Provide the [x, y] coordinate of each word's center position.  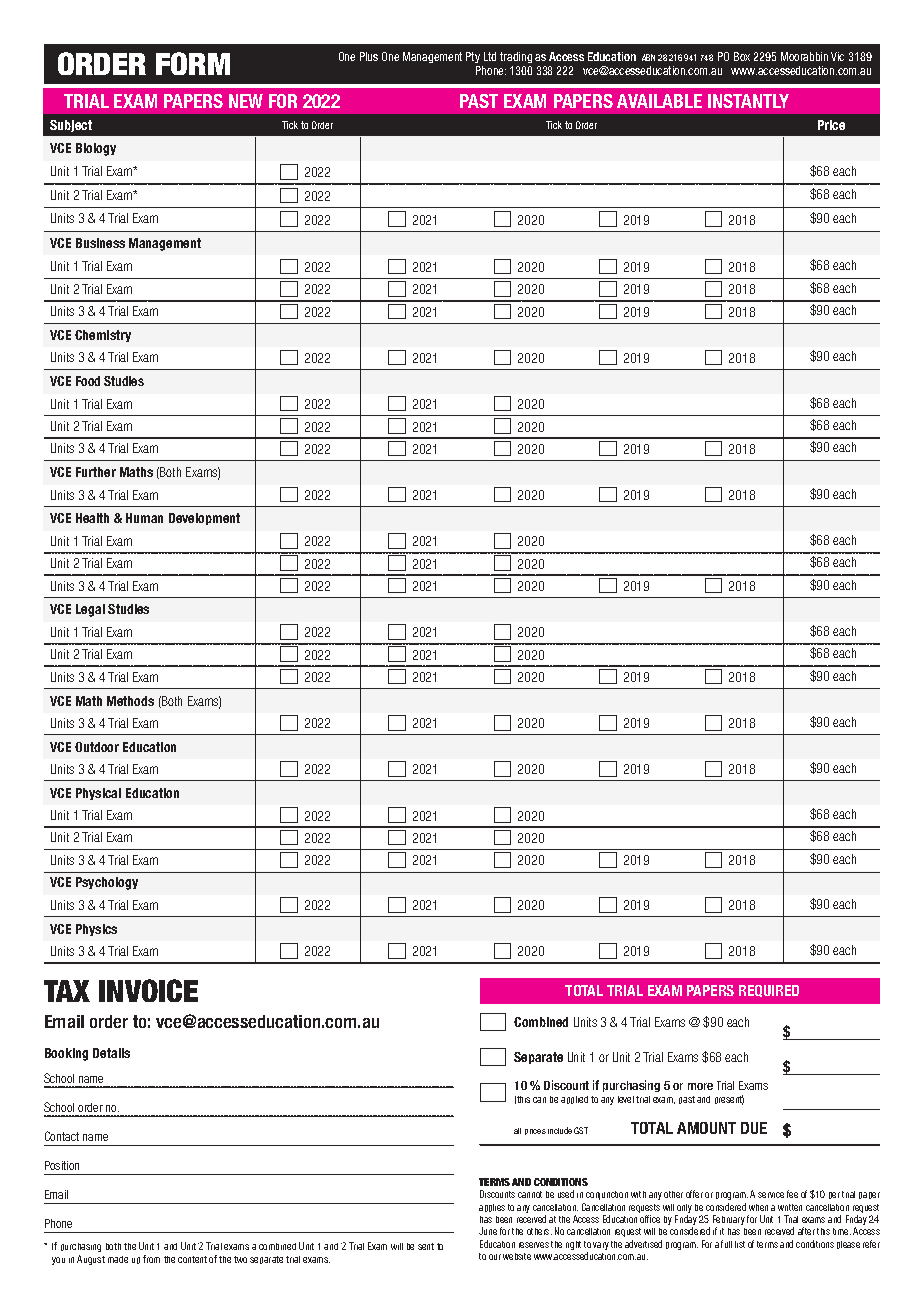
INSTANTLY [748, 101]
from [151, 1259]
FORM [193, 63]
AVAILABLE [659, 101]
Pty [473, 57]
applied [574, 1100]
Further [96, 472]
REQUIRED [769, 991]
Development [204, 519]
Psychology [107, 883]
